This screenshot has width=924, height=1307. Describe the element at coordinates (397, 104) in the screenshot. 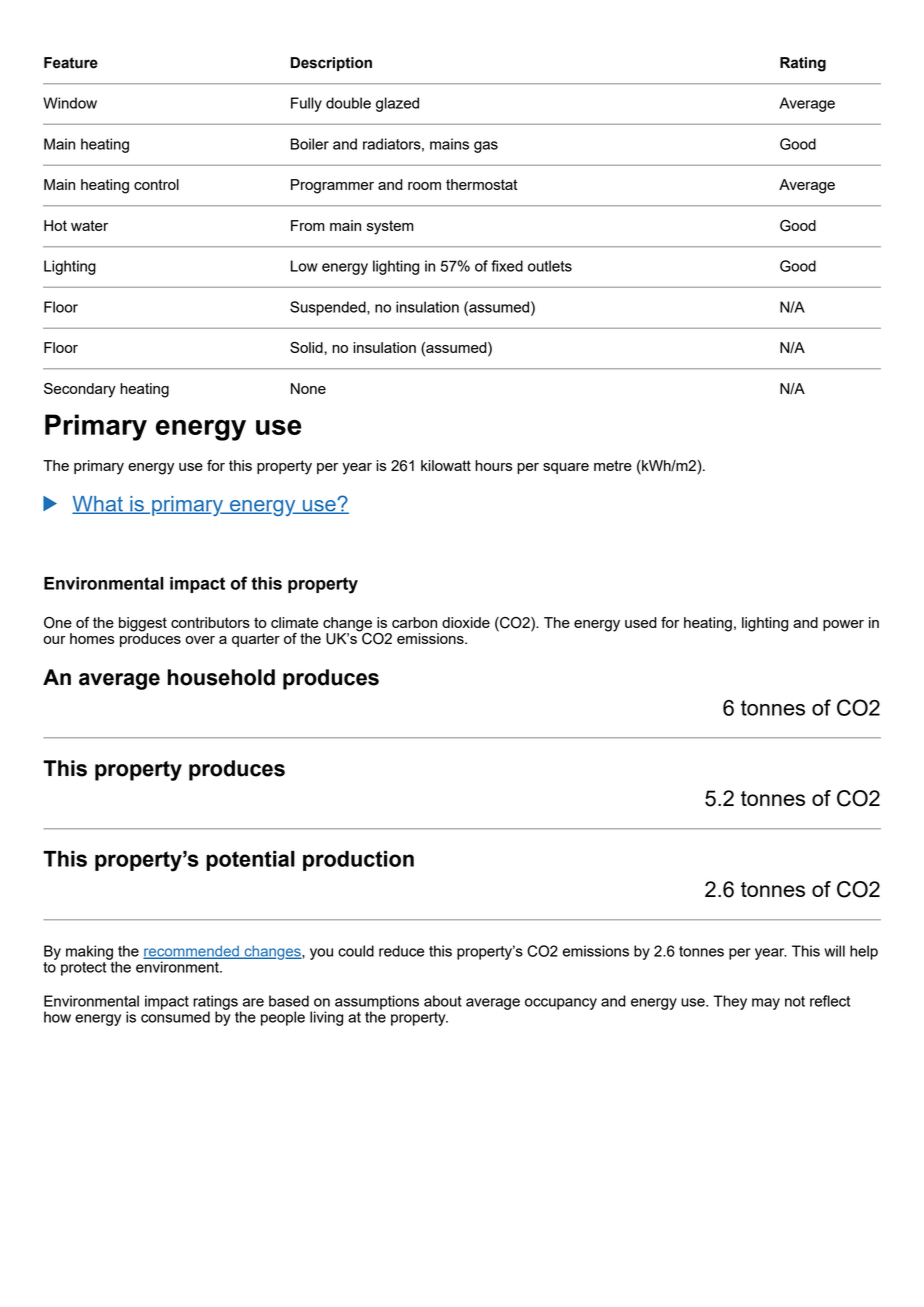

I see `glazed` at that location.
